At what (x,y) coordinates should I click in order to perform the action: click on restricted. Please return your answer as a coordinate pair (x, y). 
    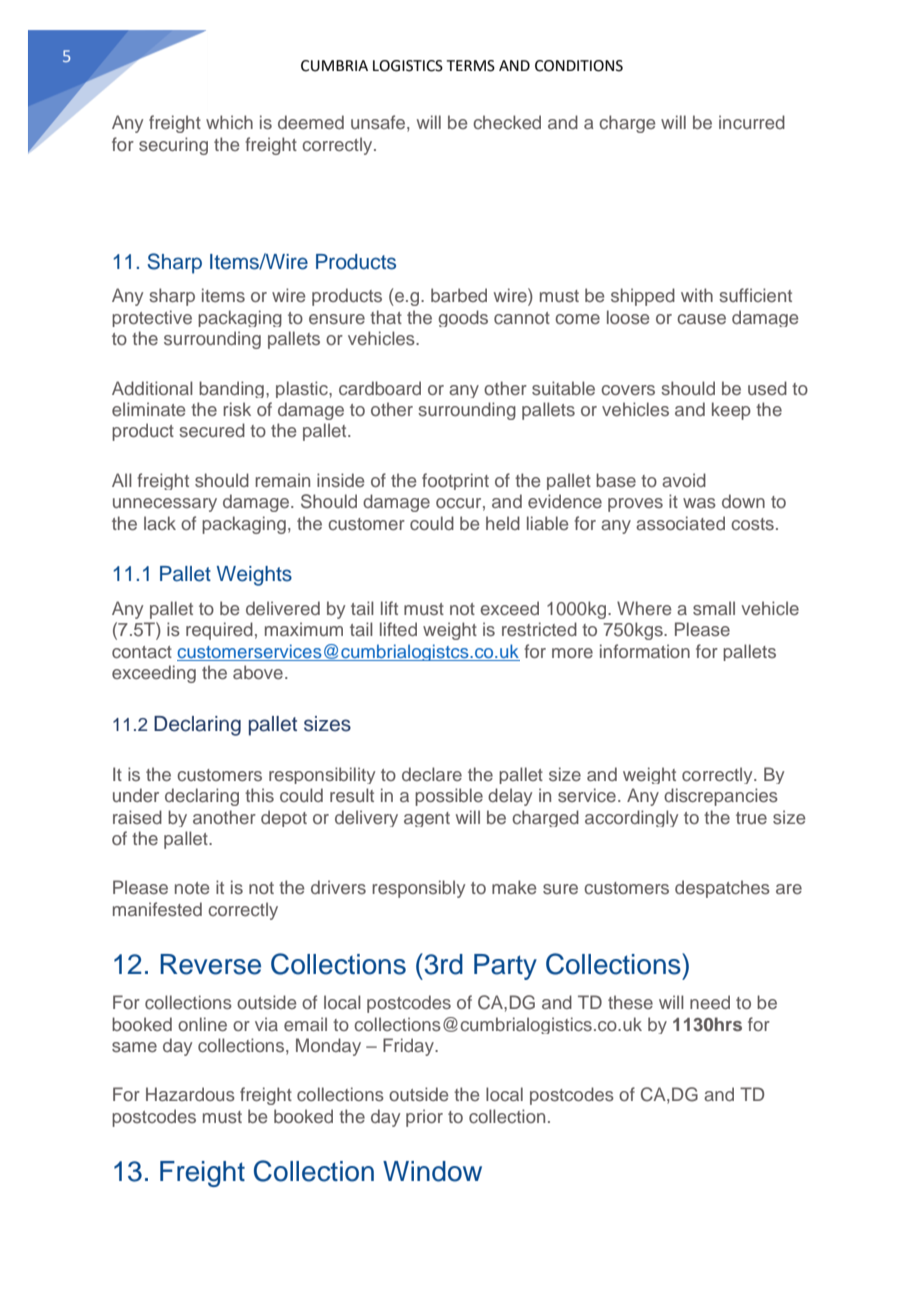
    Looking at the image, I should click on (539, 629).
